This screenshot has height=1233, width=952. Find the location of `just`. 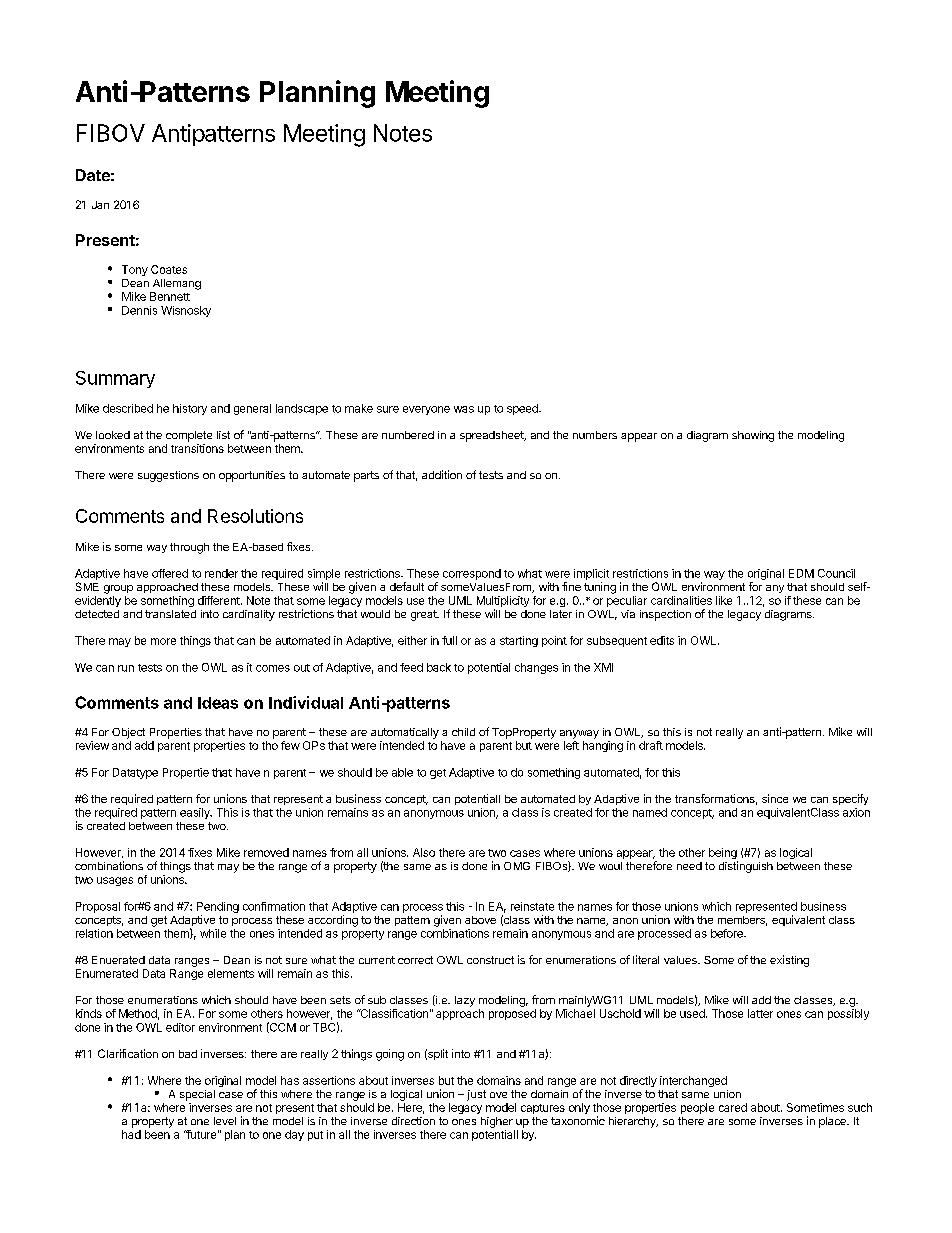

just is located at coordinates (476, 1095).
